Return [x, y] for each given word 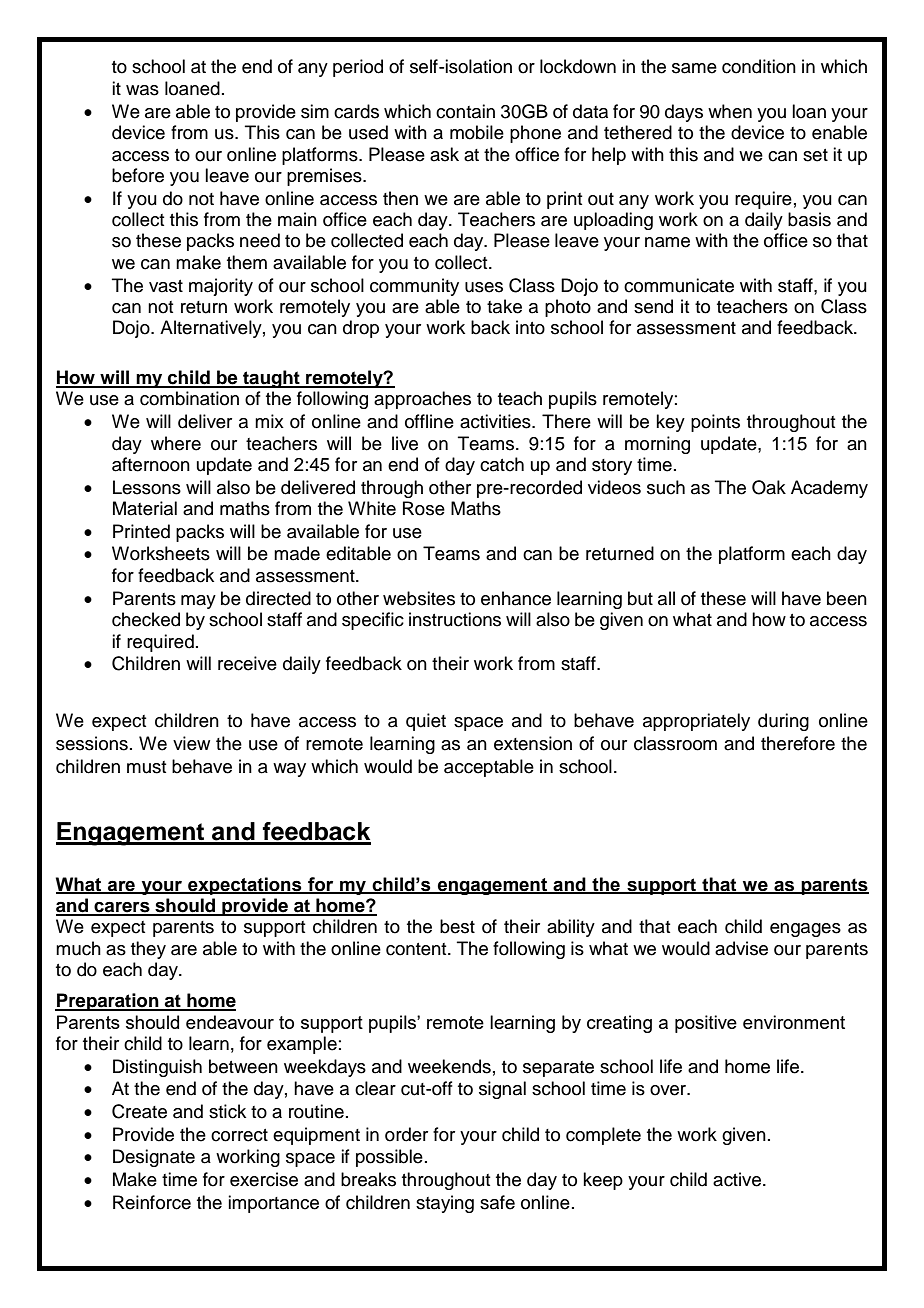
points [715, 423]
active [738, 1179]
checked [146, 619]
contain [465, 111]
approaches [422, 400]
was [142, 90]
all [666, 598]
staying [445, 1204]
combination [189, 398]
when [730, 111]
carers [122, 908]
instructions [455, 619]
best [457, 926]
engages [805, 930]
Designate [154, 1158]
